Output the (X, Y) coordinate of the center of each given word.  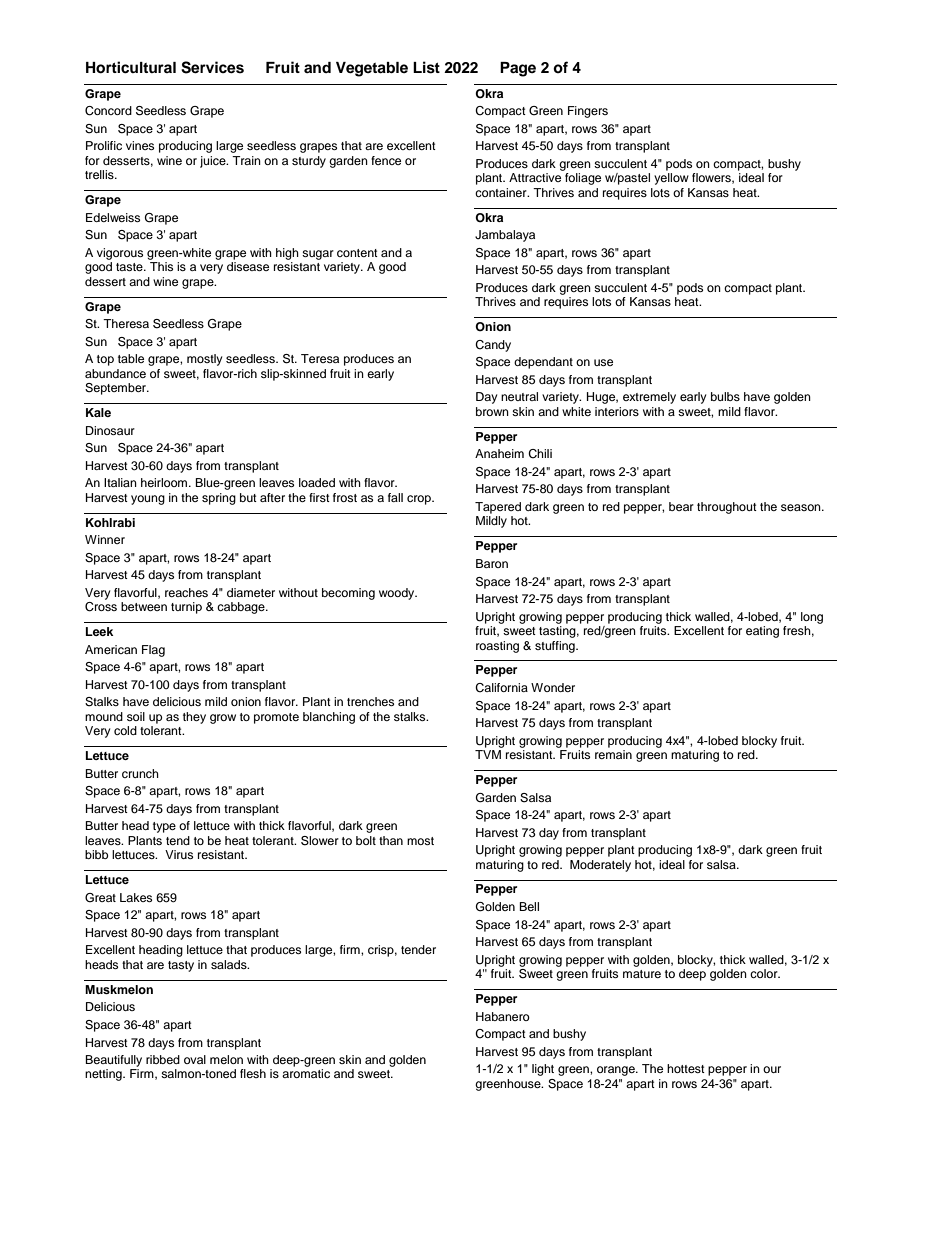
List (426, 67)
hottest (686, 1068)
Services (212, 67)
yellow (671, 179)
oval (195, 1059)
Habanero (503, 1016)
